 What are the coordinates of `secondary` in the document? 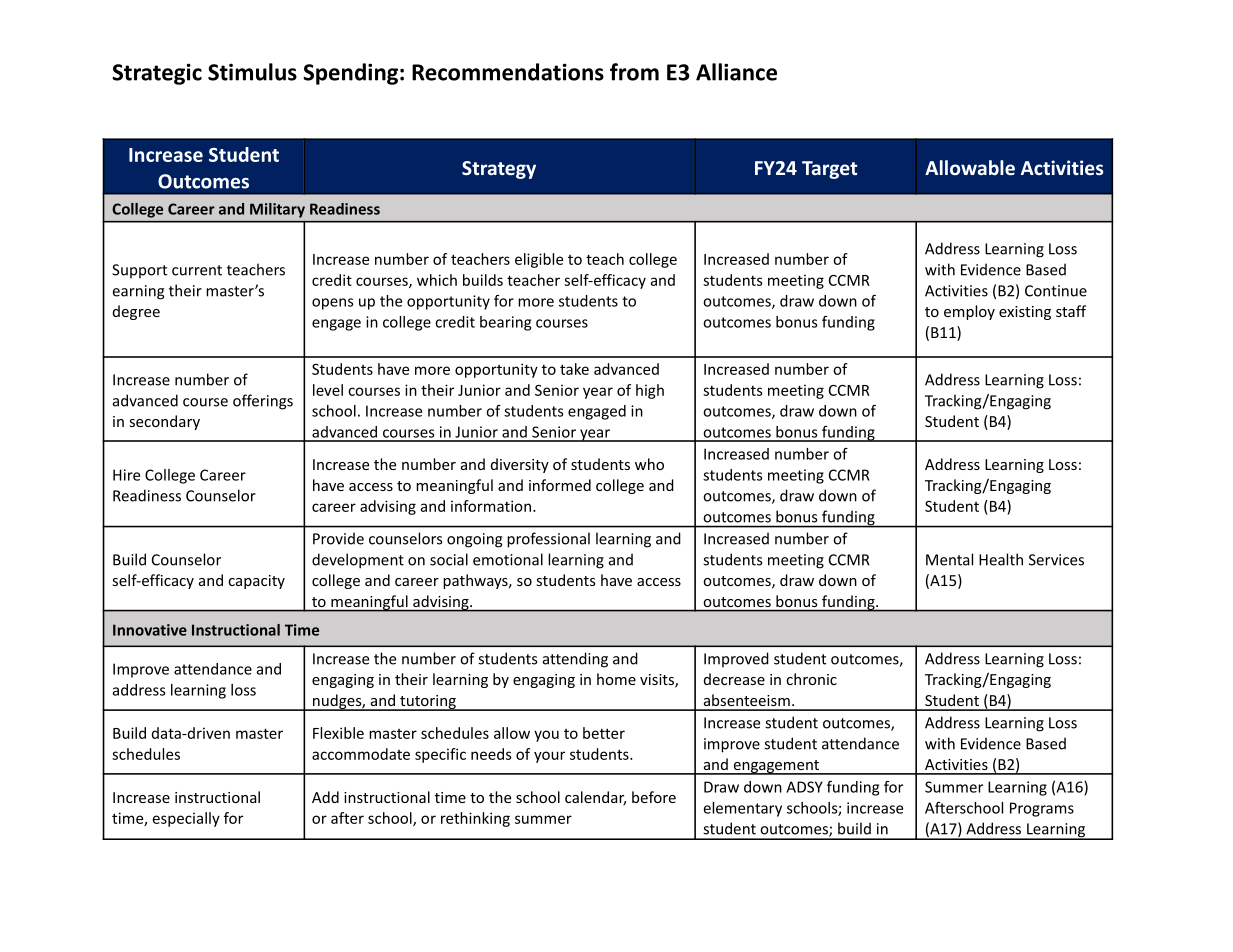 It's located at (165, 422).
